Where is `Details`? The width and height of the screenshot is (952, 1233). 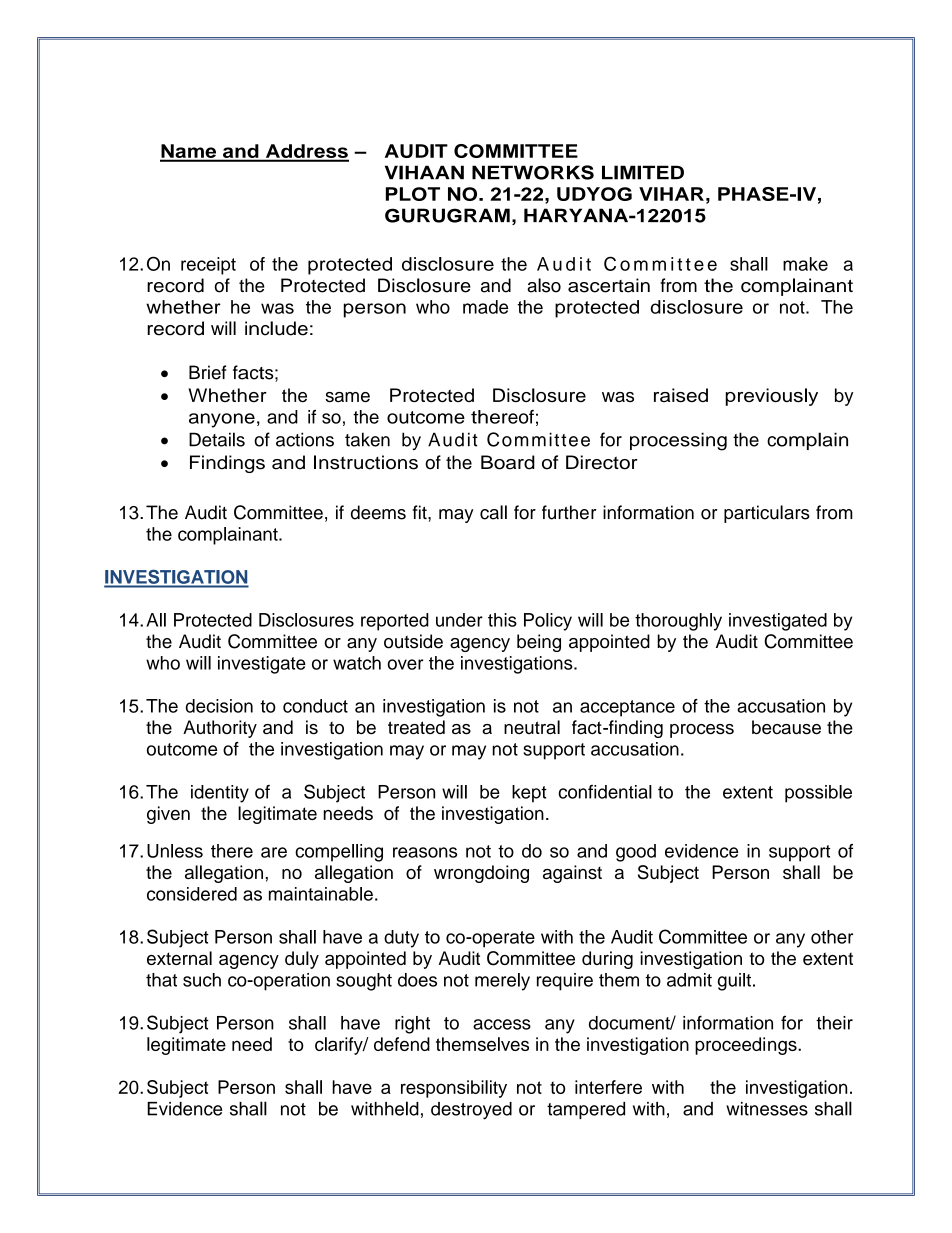 Details is located at coordinates (217, 439).
